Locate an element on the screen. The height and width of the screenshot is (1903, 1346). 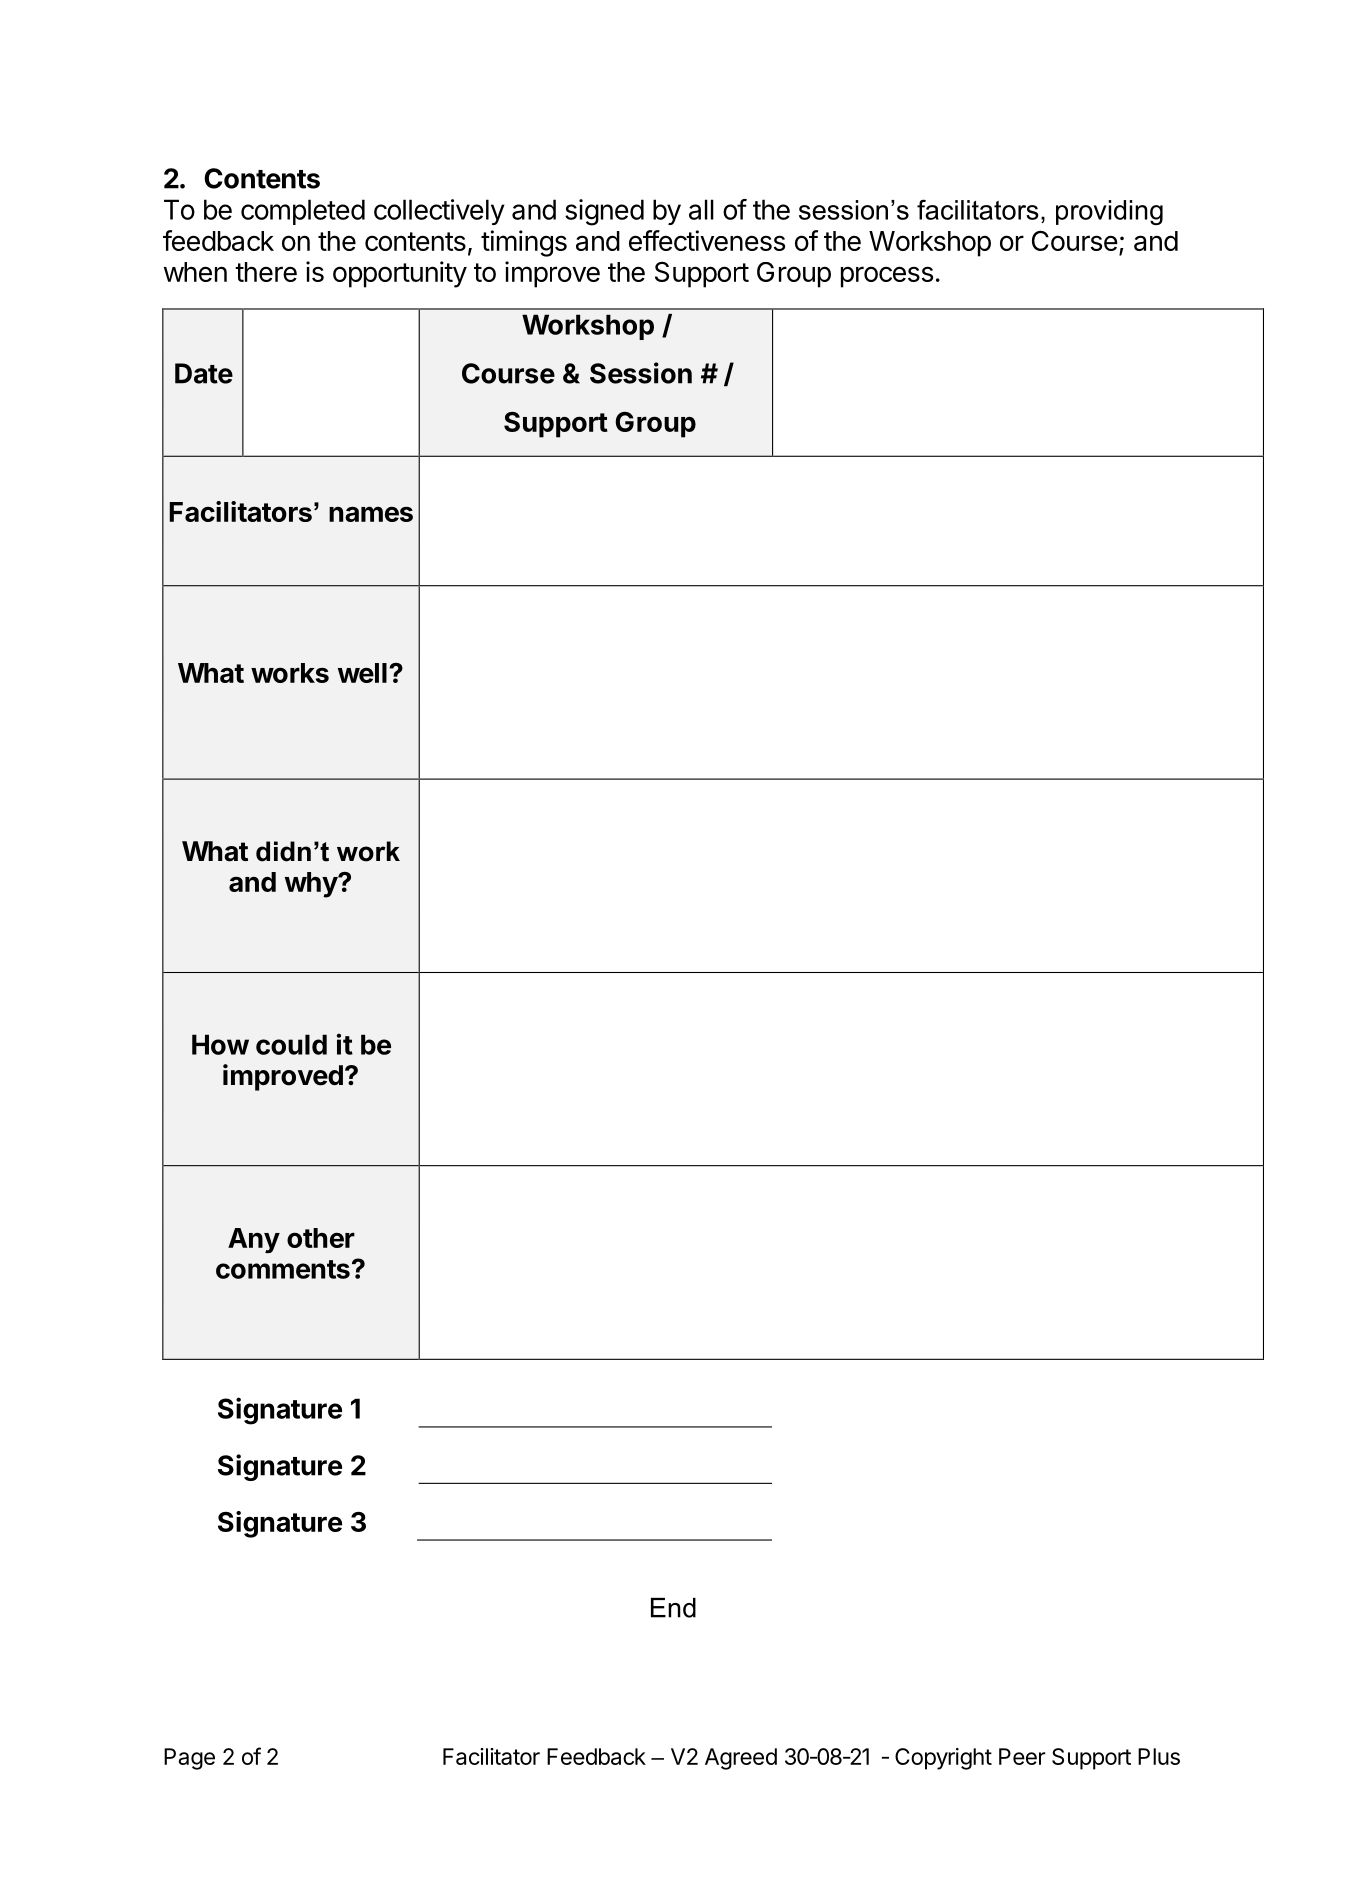
comments is located at coordinates (283, 1269).
